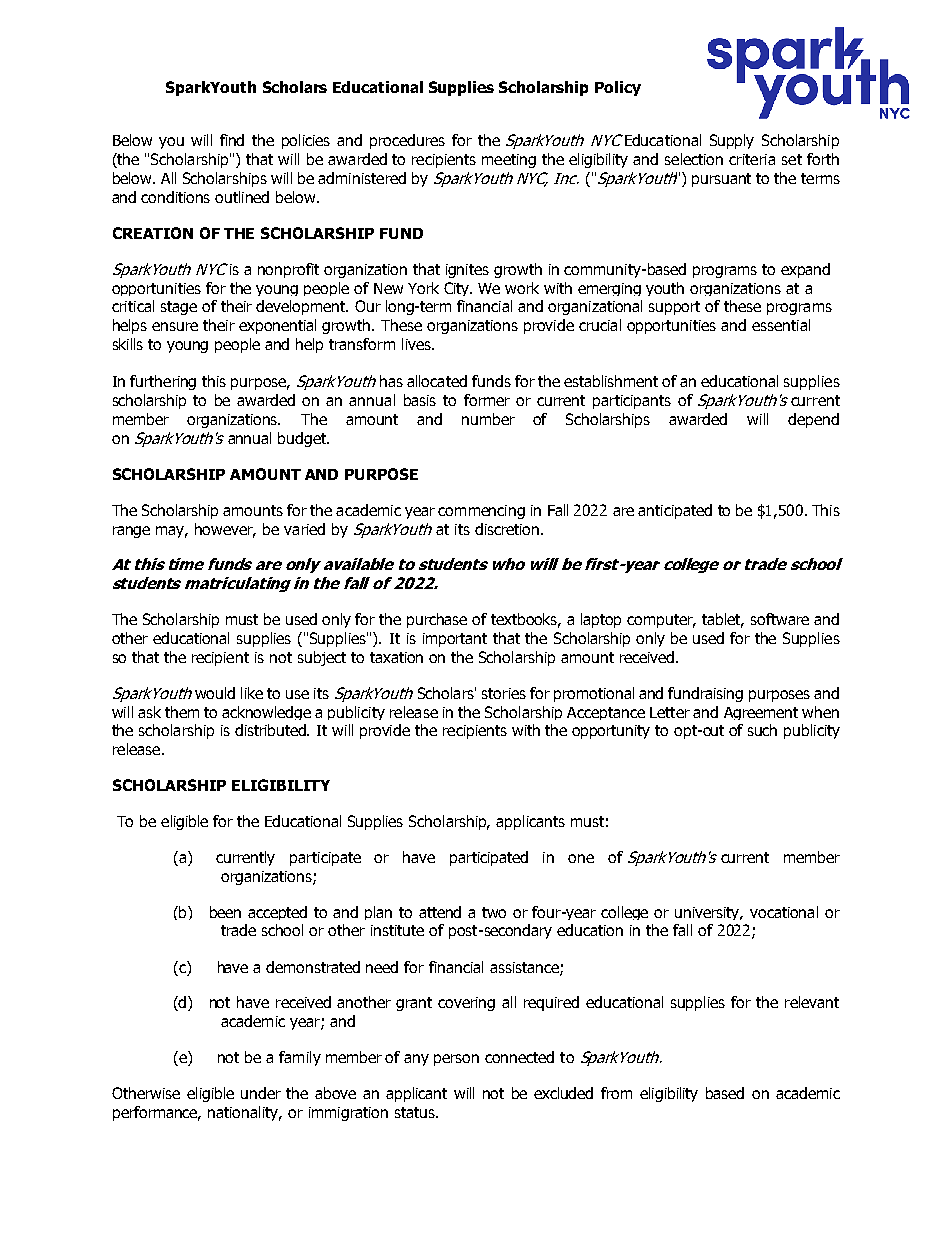 The width and height of the screenshot is (952, 1233). What do you see at coordinates (163, 382) in the screenshot?
I see `furthering` at bounding box center [163, 382].
